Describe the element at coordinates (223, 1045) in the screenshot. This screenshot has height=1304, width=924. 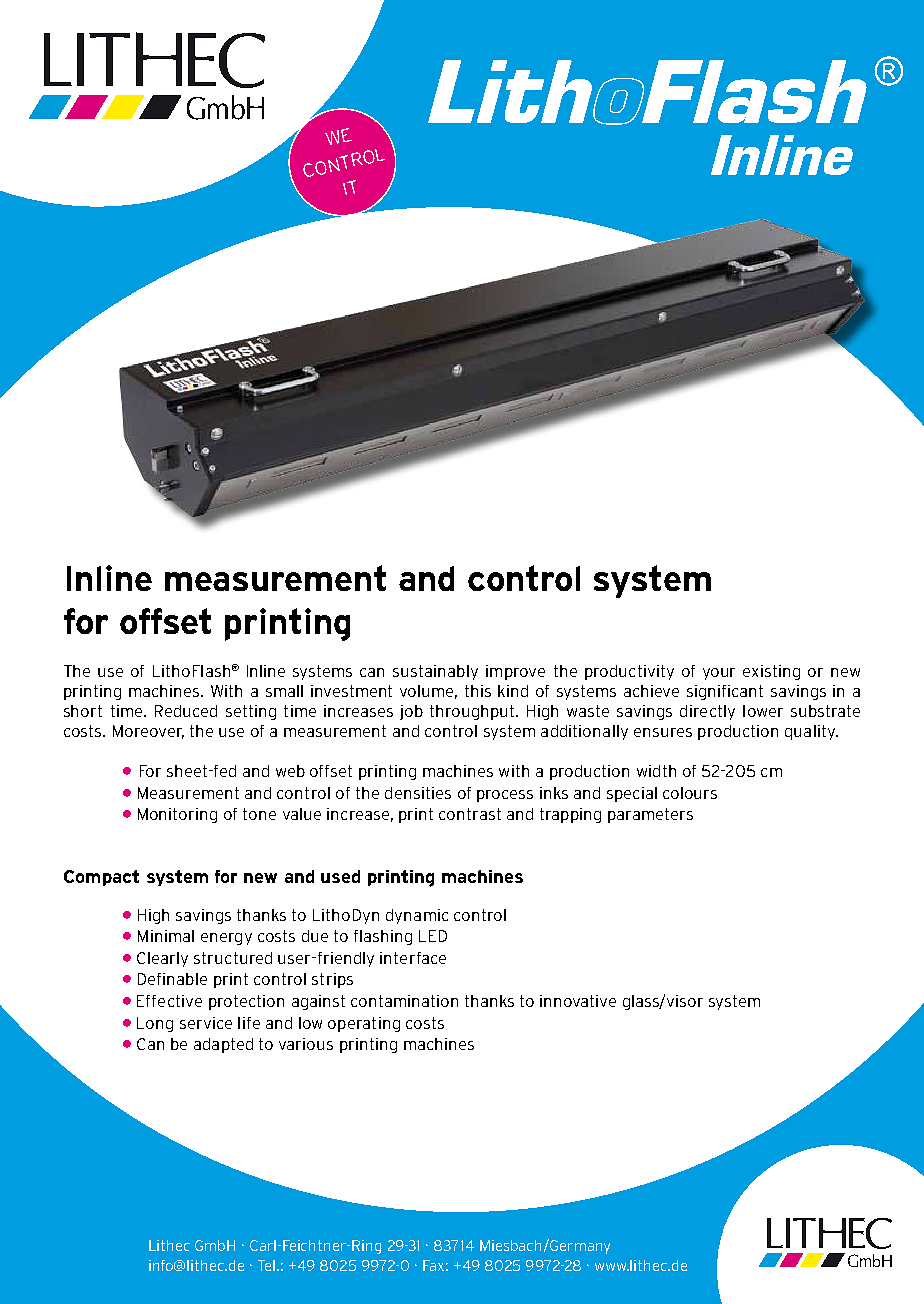
I see `adapted` at that location.
